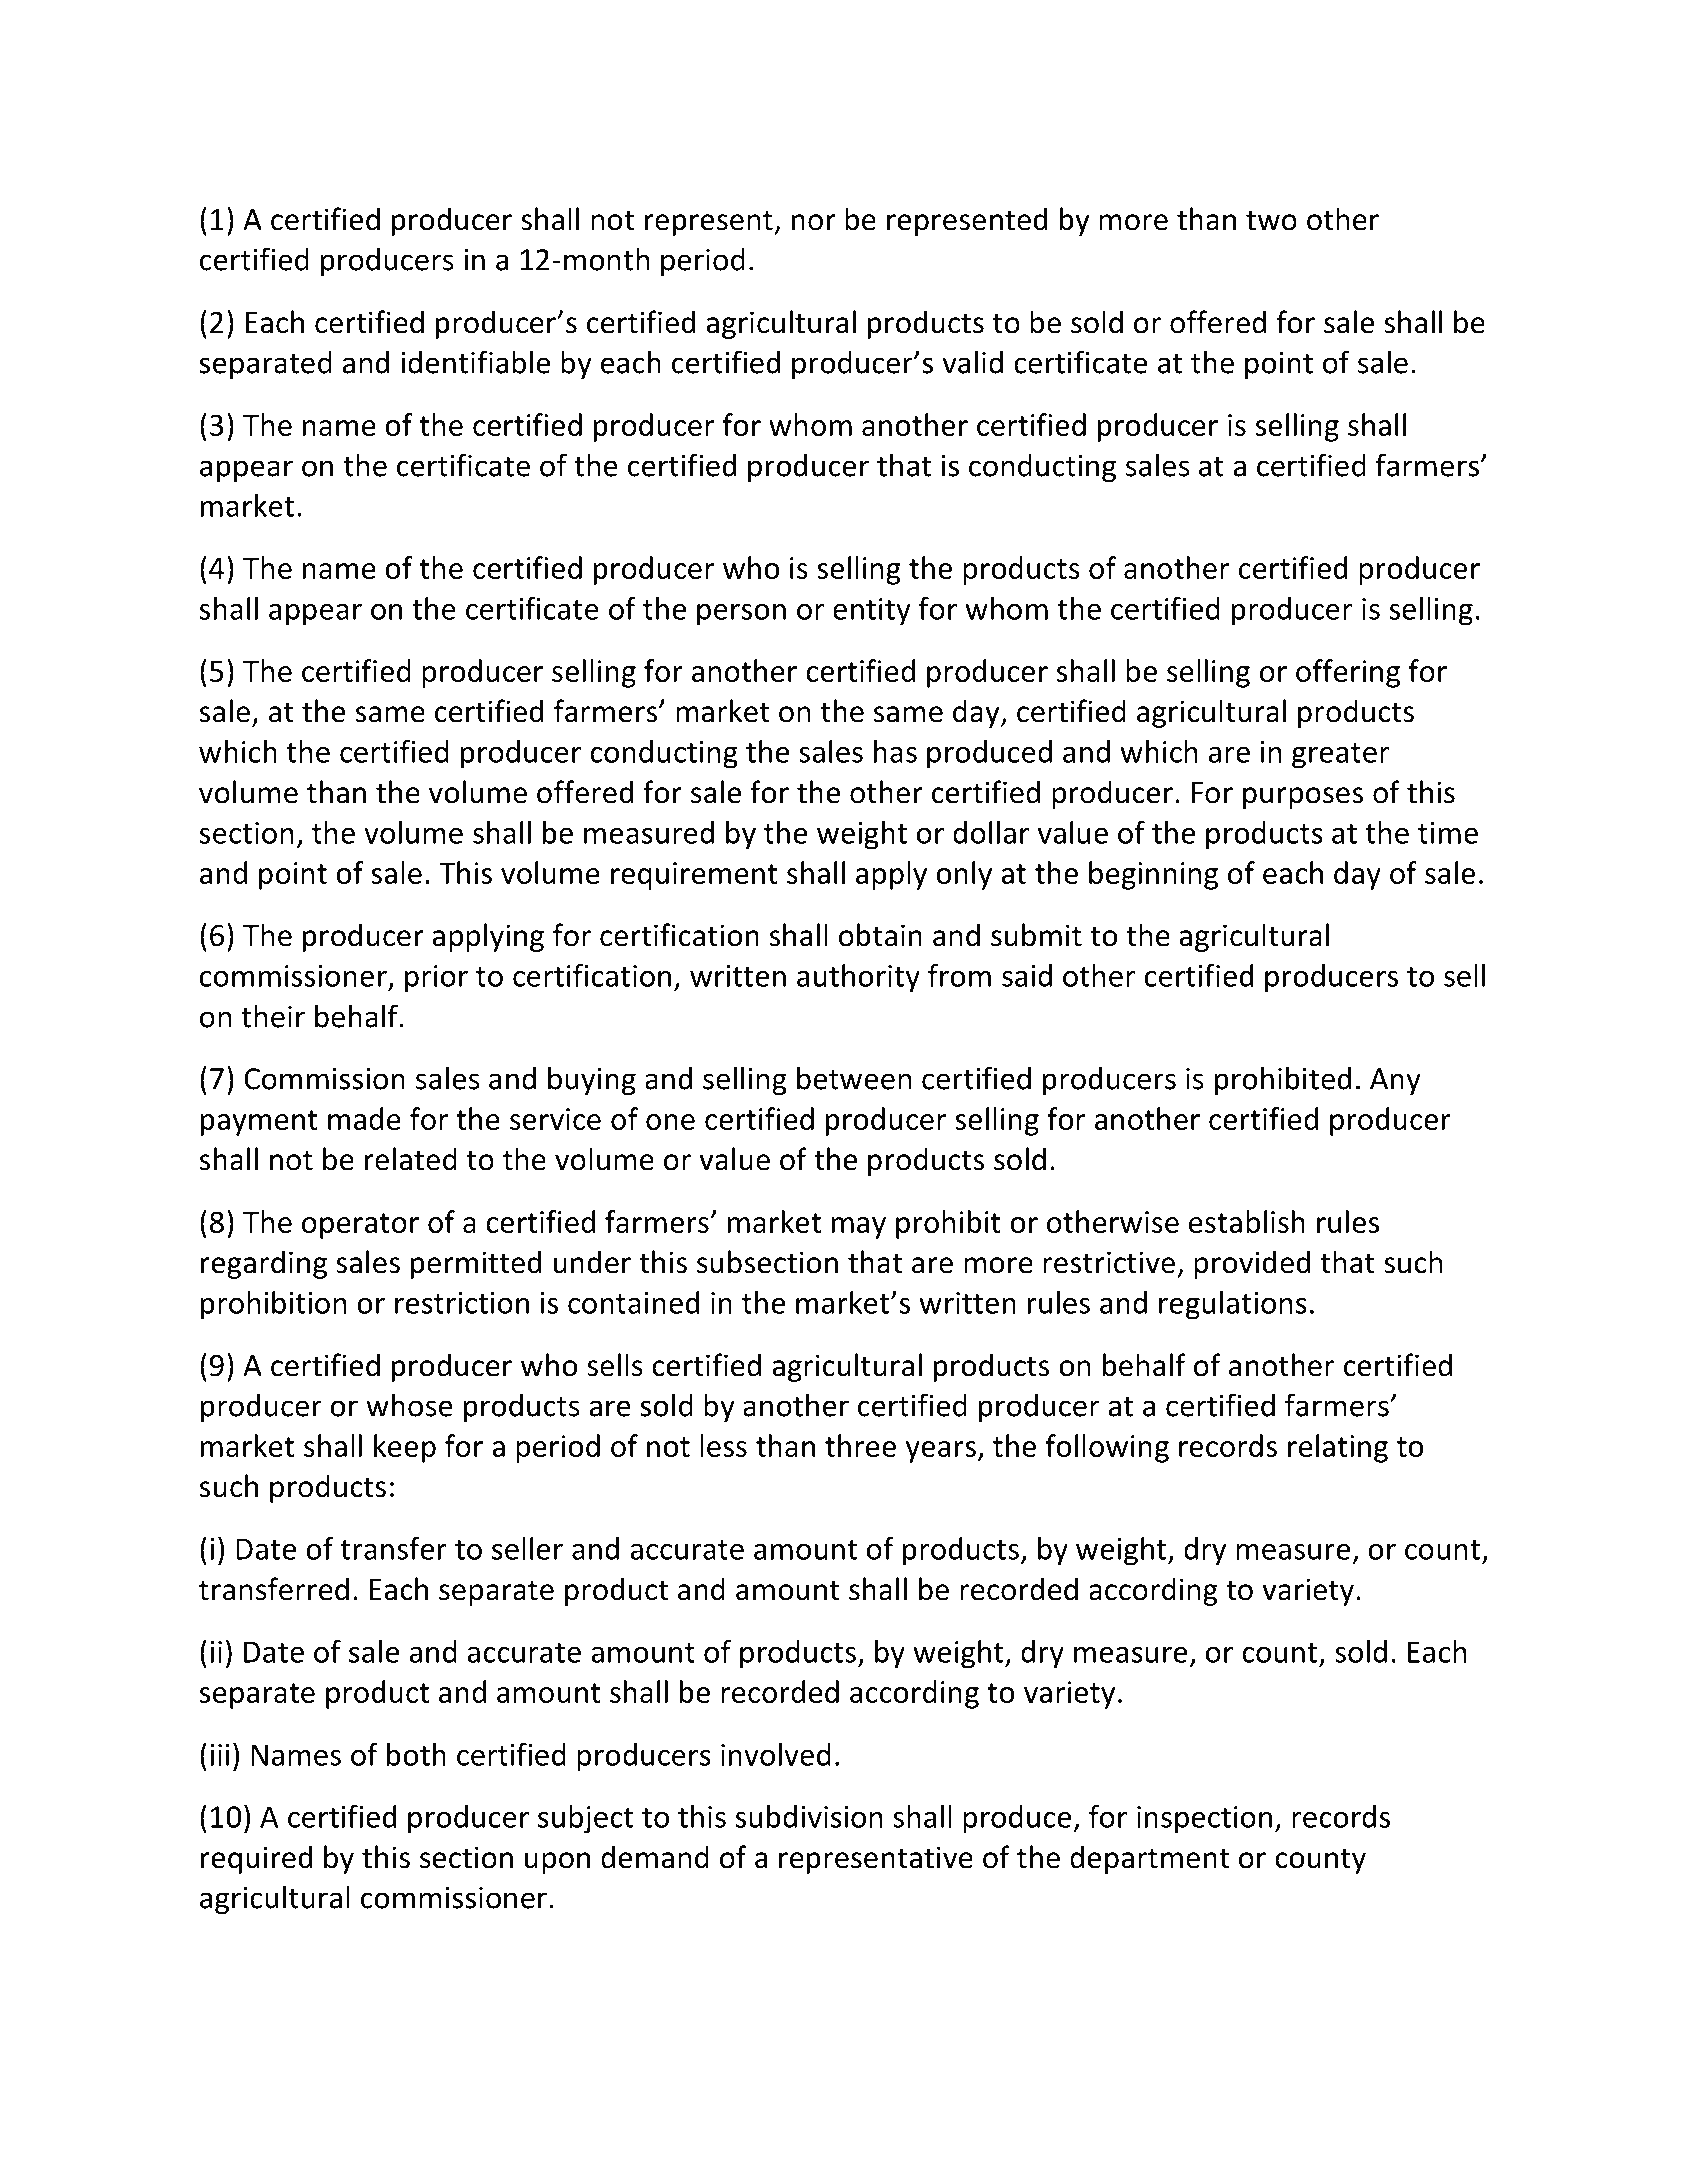 The width and height of the image is (1688, 2184). I want to click on person, so click(741, 615).
